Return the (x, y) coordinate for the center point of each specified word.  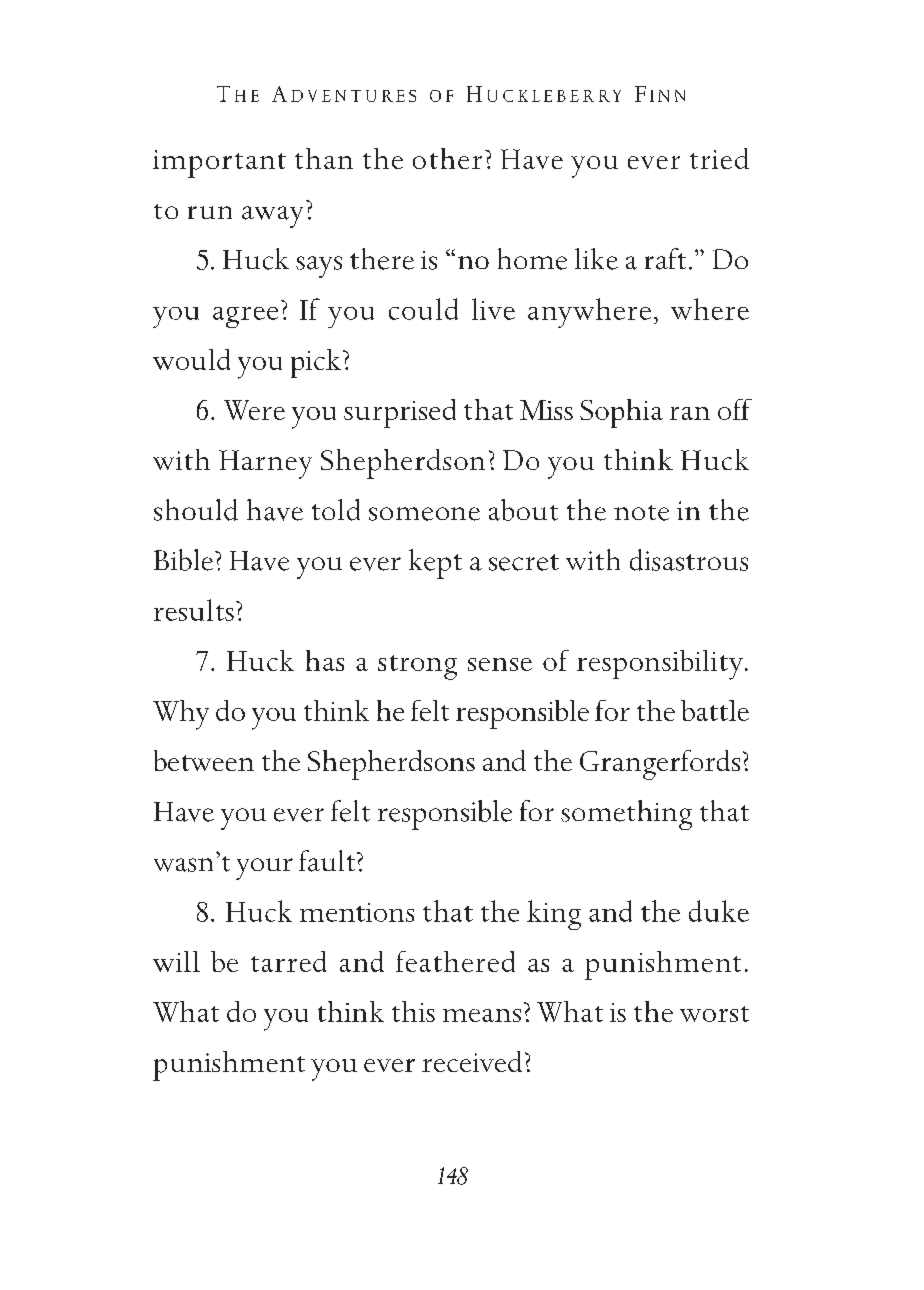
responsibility (660, 665)
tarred (288, 961)
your (264, 869)
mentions (357, 912)
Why (181, 715)
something (626, 815)
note (641, 513)
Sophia (621, 413)
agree (245, 317)
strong (417, 667)
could (423, 309)
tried (719, 158)
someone (424, 514)
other (447, 158)
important (219, 164)
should (196, 510)
